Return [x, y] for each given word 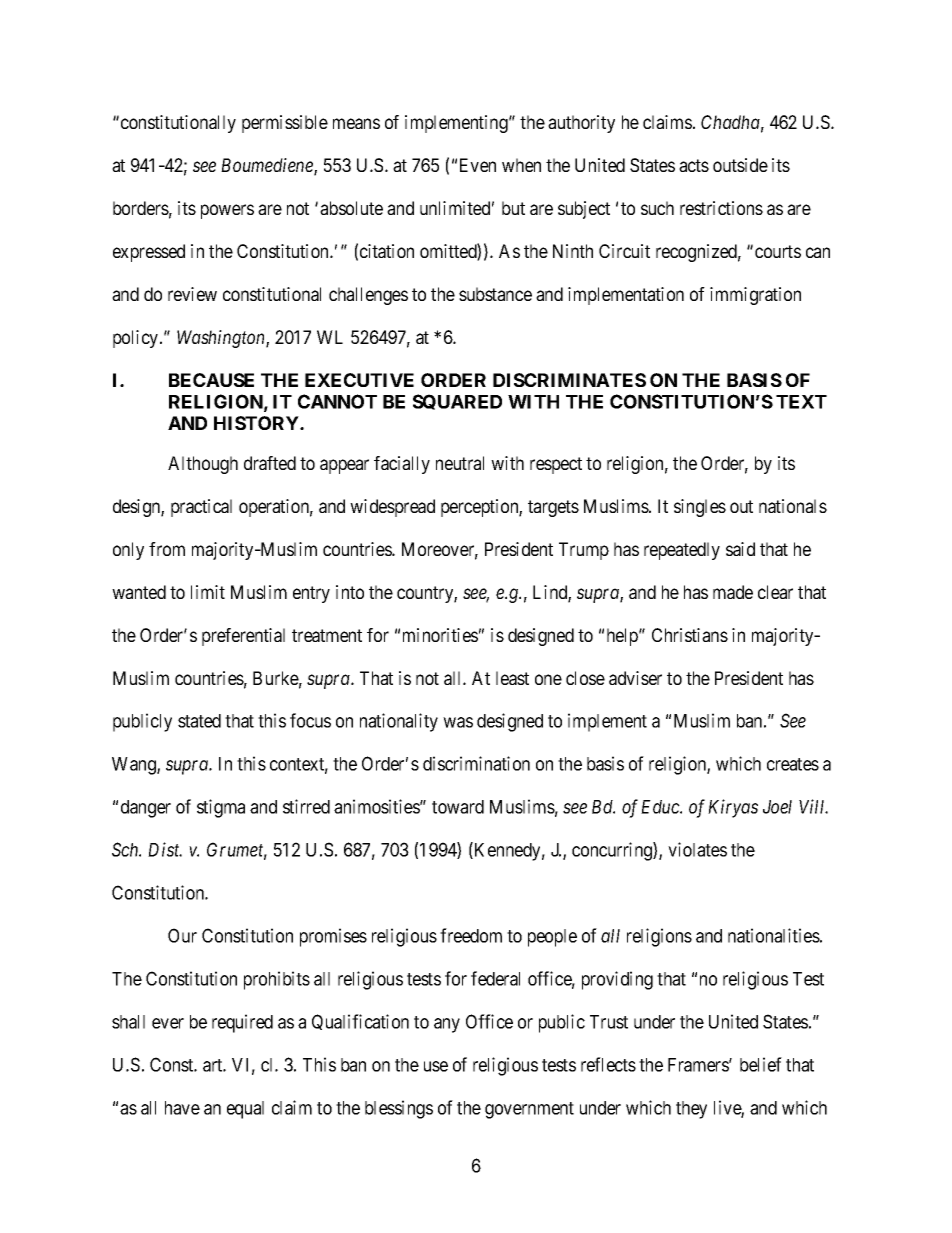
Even [478, 165]
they [691, 1110]
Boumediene [268, 166]
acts [694, 165]
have [182, 1108]
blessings [399, 1109]
